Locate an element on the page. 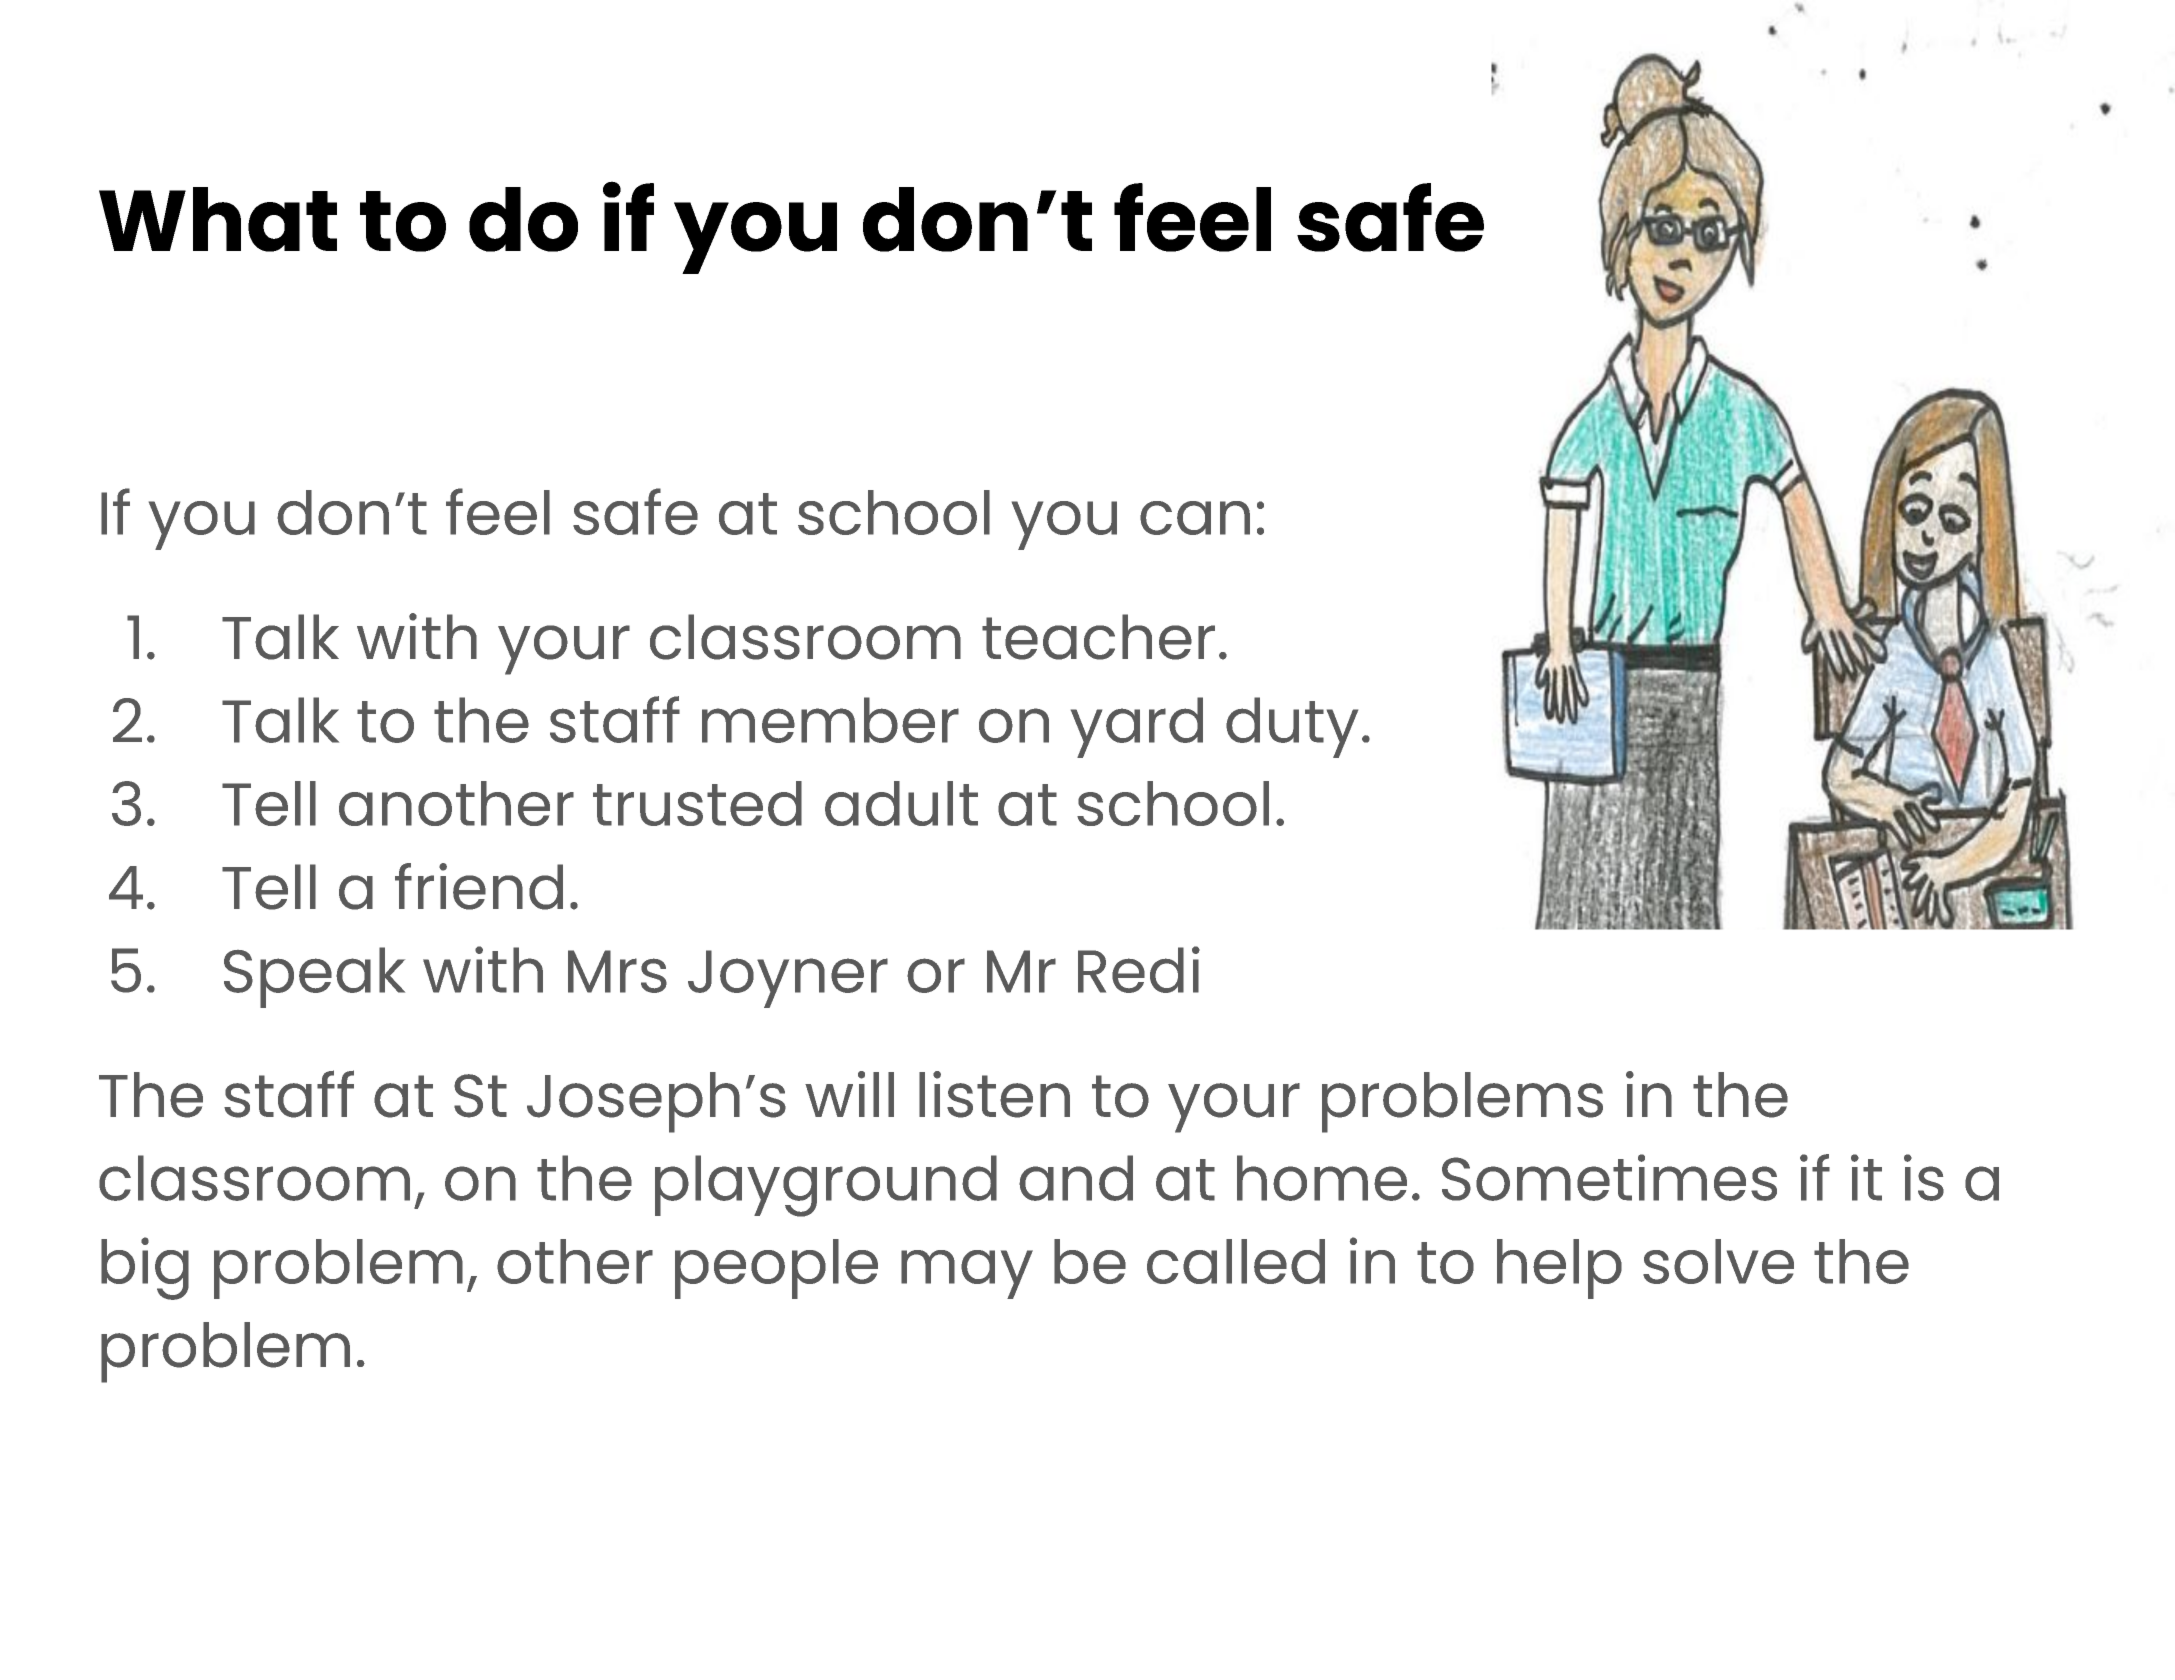 This image has width=2175, height=1680. trusted is located at coordinates (697, 803).
